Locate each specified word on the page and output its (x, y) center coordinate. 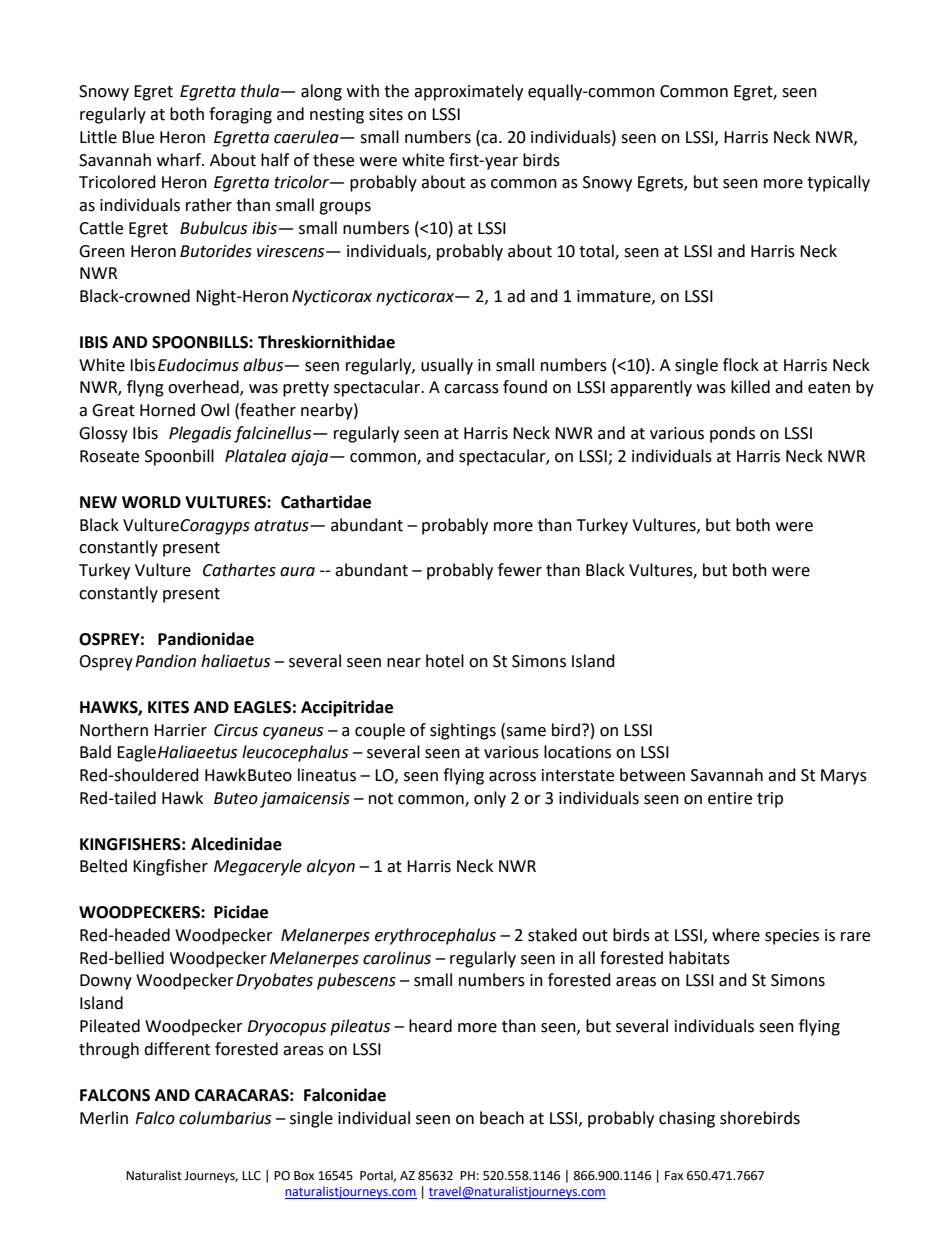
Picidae (241, 912)
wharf (180, 160)
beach (502, 1118)
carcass (471, 389)
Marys (844, 777)
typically (838, 183)
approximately (468, 92)
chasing (687, 1119)
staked (552, 935)
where (736, 935)
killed (750, 387)
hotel (445, 661)
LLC (251, 1176)
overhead (204, 388)
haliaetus (235, 661)
